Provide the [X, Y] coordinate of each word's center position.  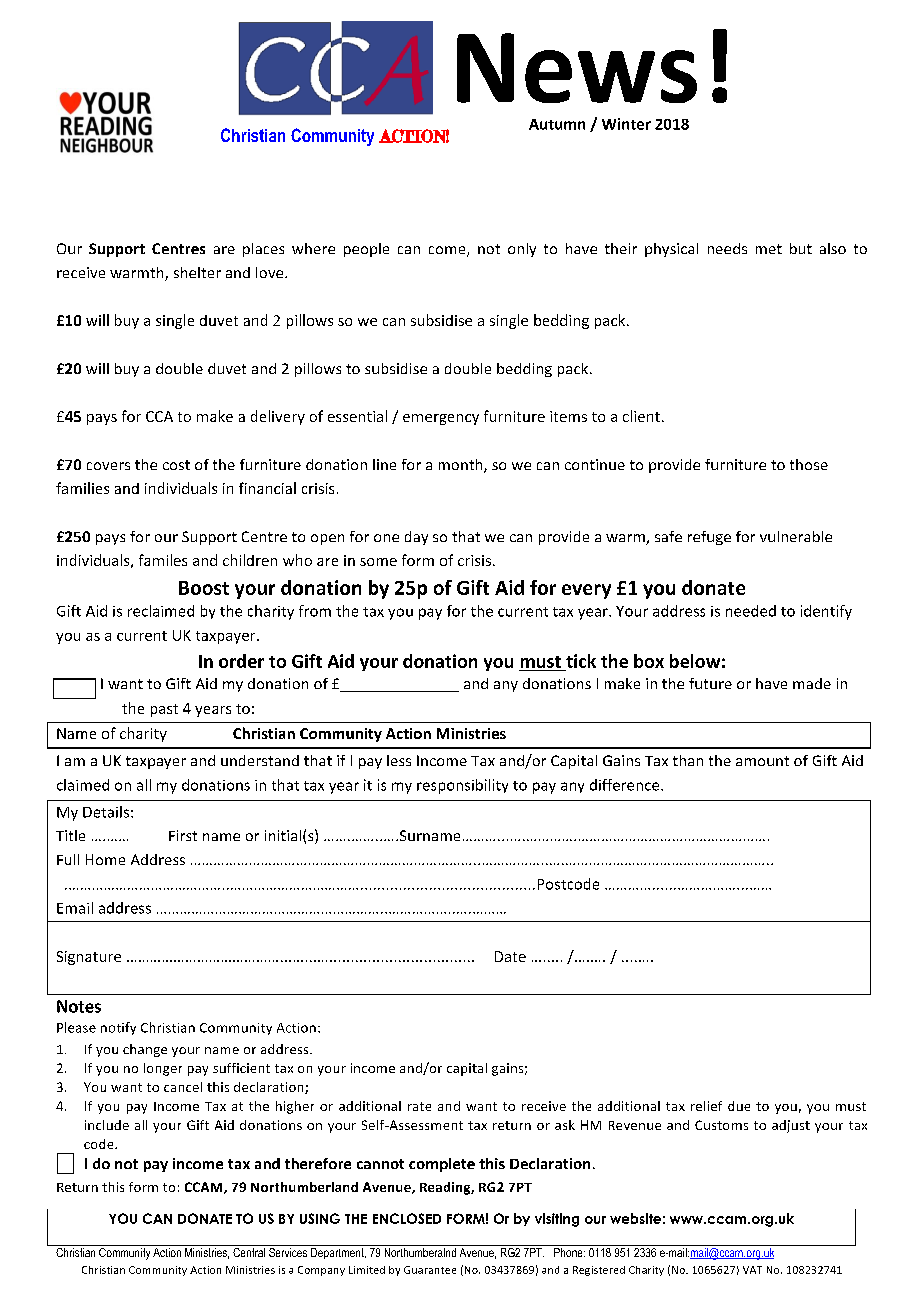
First [183, 835]
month [462, 466]
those [809, 464]
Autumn [557, 124]
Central [249, 1251]
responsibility [462, 786]
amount [762, 761]
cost [176, 465]
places [263, 250]
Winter [626, 124]
